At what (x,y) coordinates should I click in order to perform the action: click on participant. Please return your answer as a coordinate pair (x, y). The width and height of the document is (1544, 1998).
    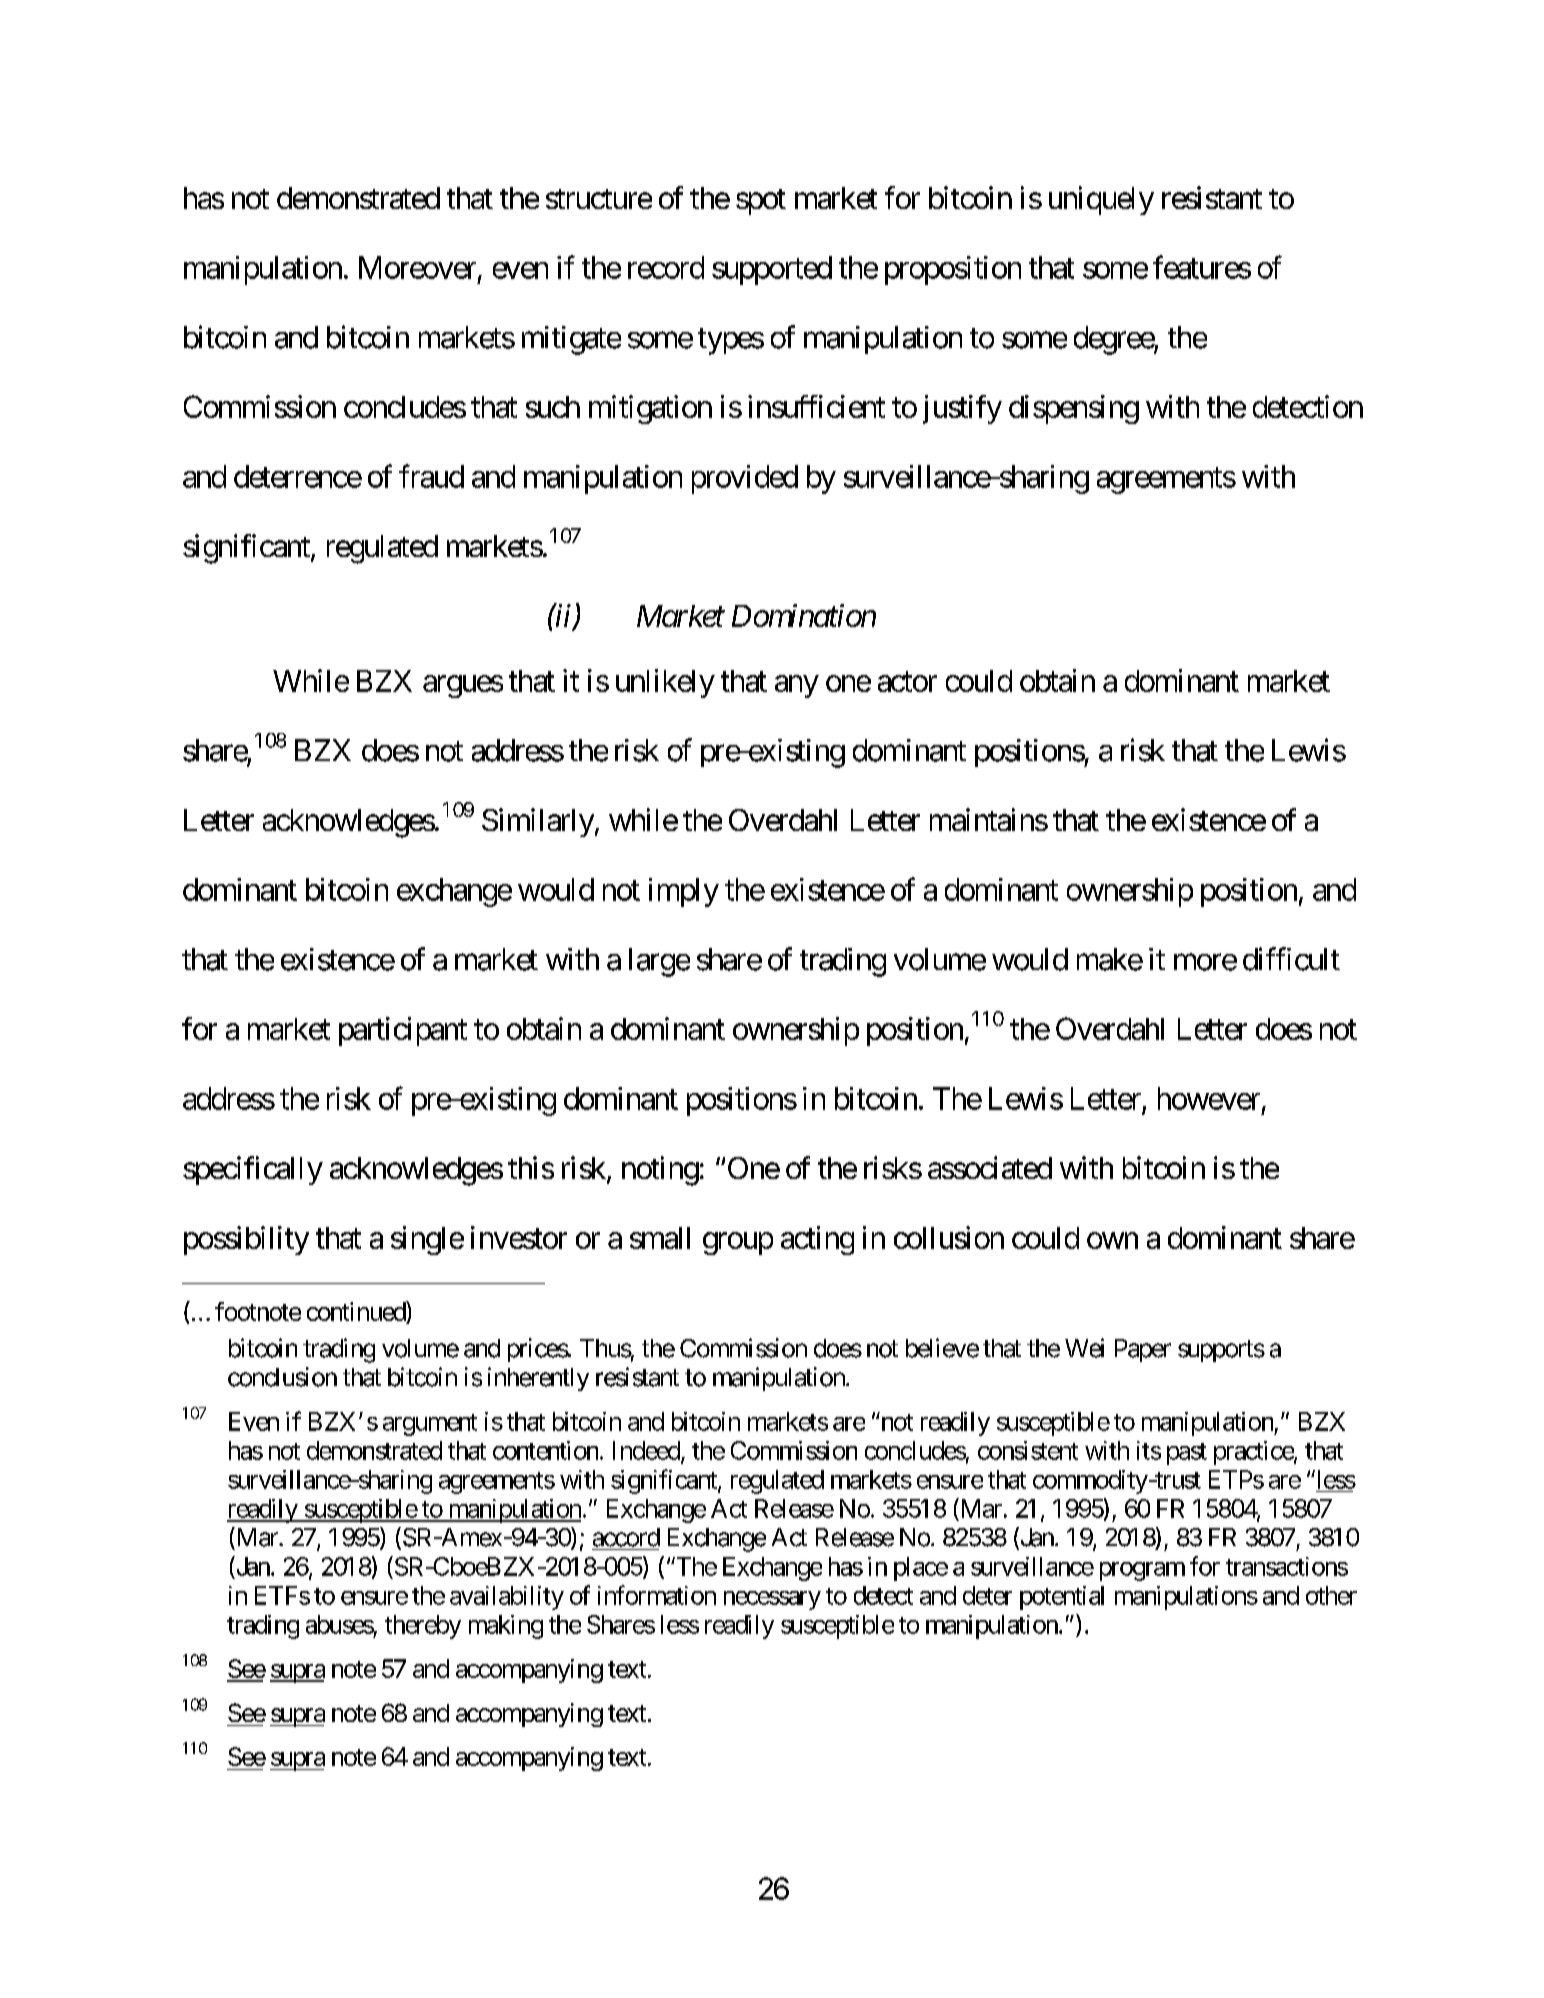
    Looking at the image, I should click on (403, 1031).
